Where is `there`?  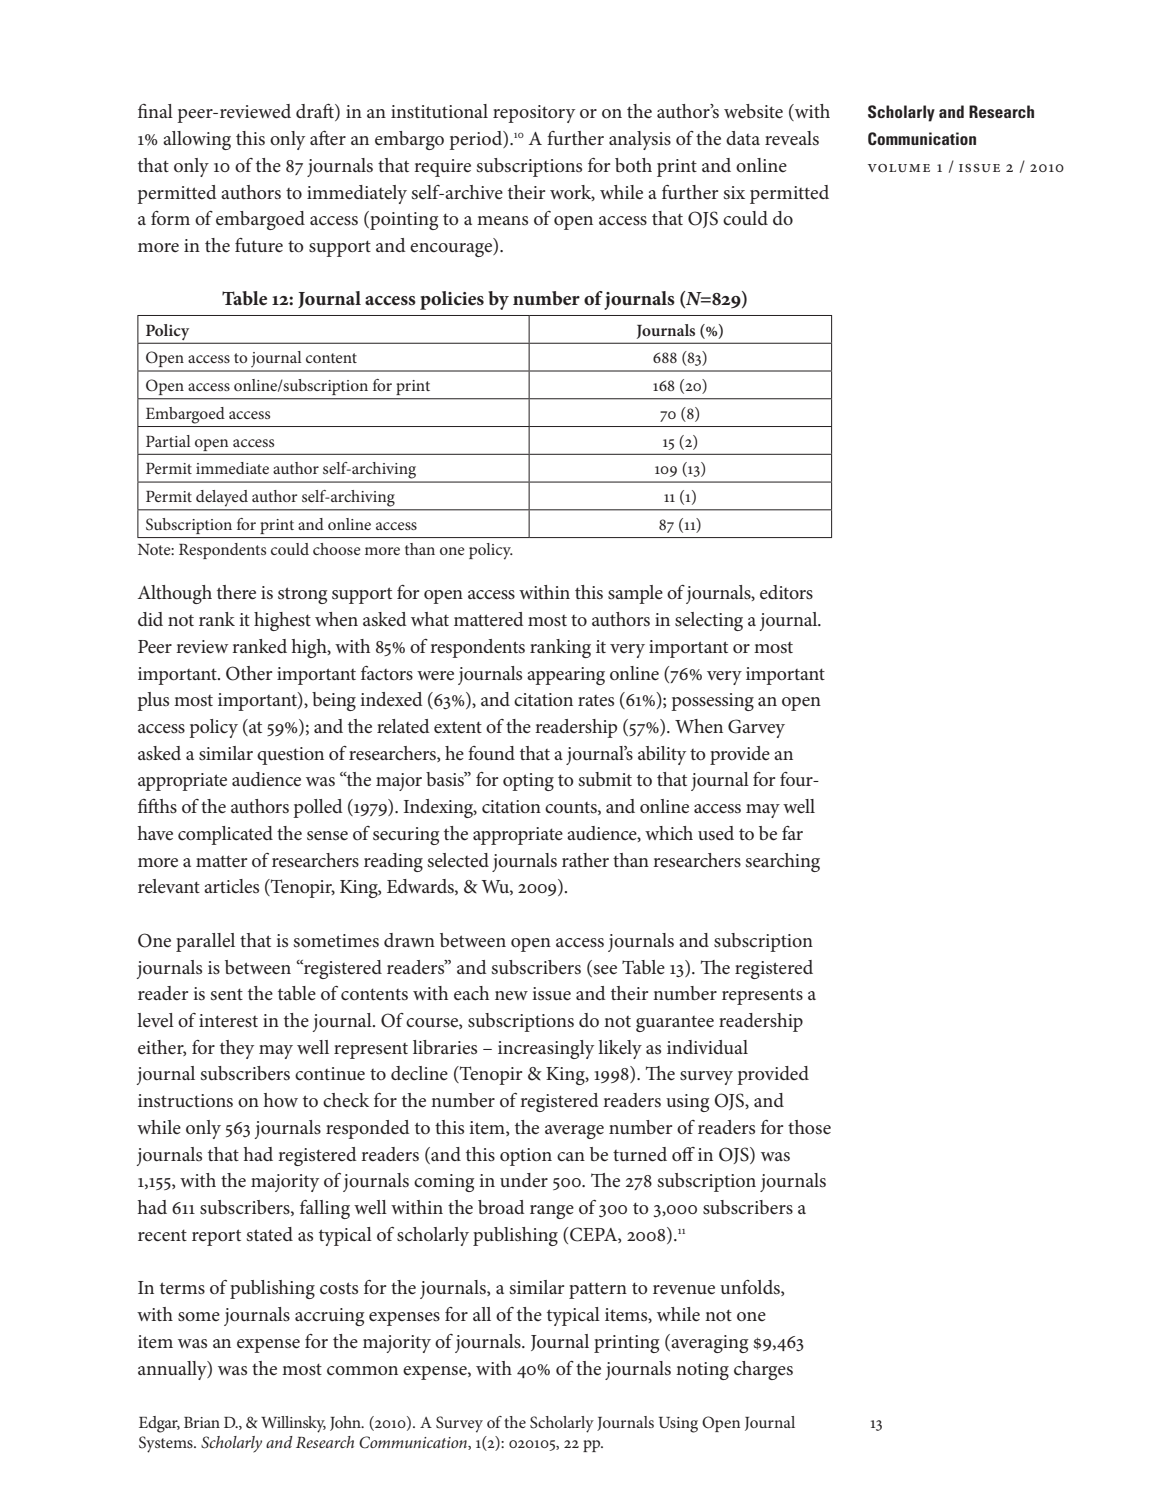 there is located at coordinates (236, 592).
